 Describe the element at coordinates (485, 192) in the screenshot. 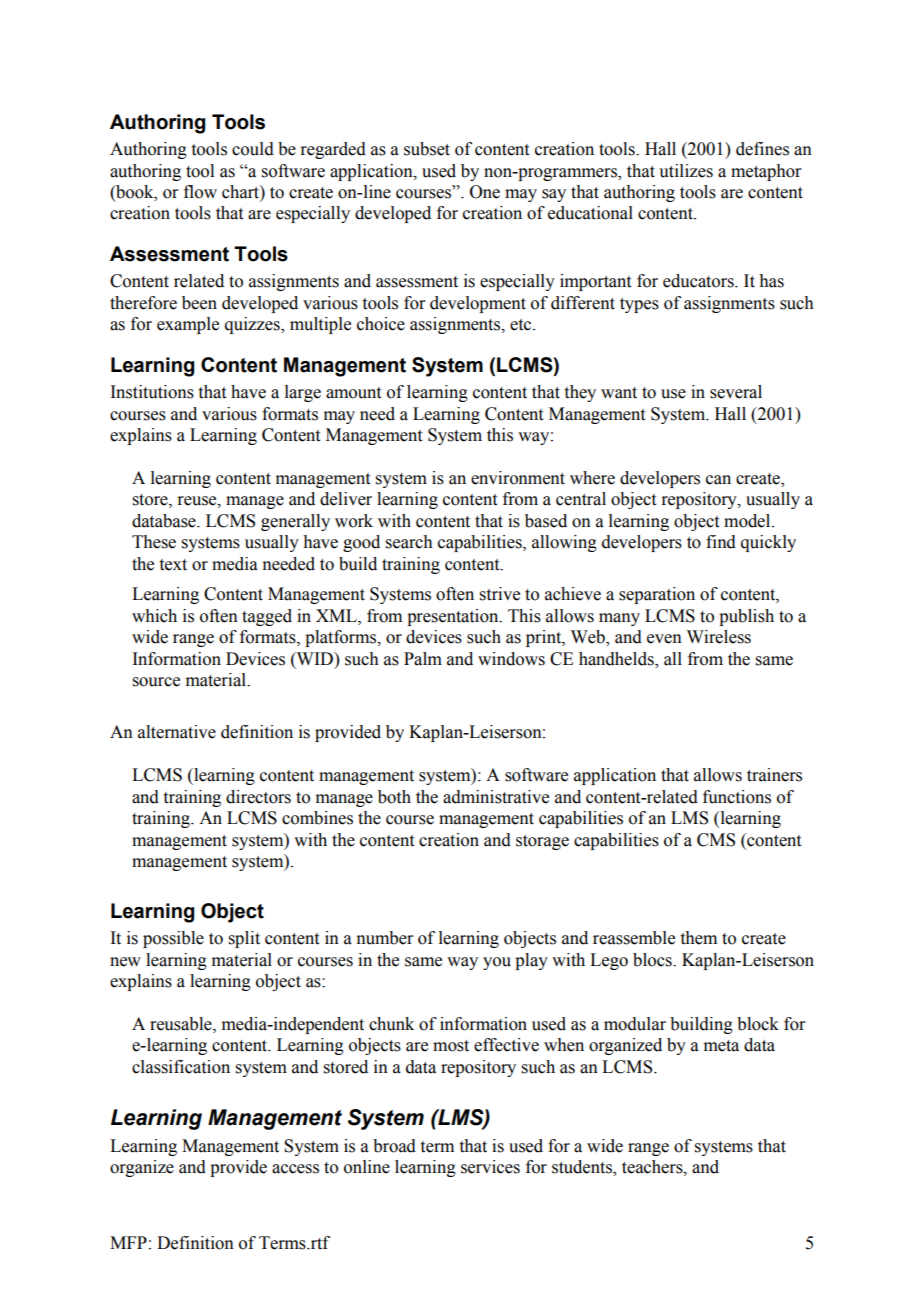

I see `One` at that location.
